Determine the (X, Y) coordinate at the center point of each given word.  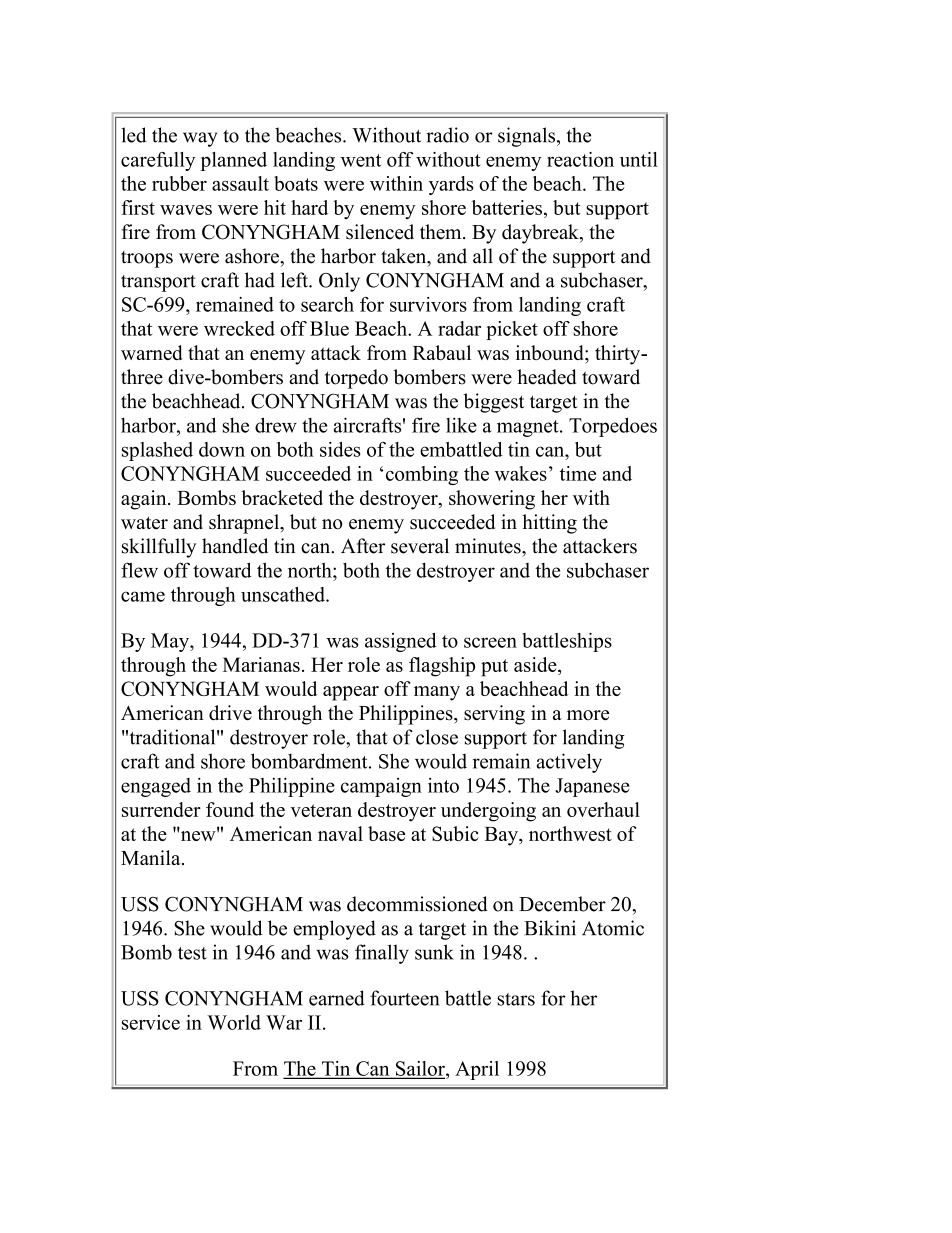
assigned (401, 642)
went (361, 160)
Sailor (420, 1069)
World (234, 1022)
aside (536, 664)
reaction (580, 159)
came (143, 596)
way (200, 139)
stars (516, 999)
